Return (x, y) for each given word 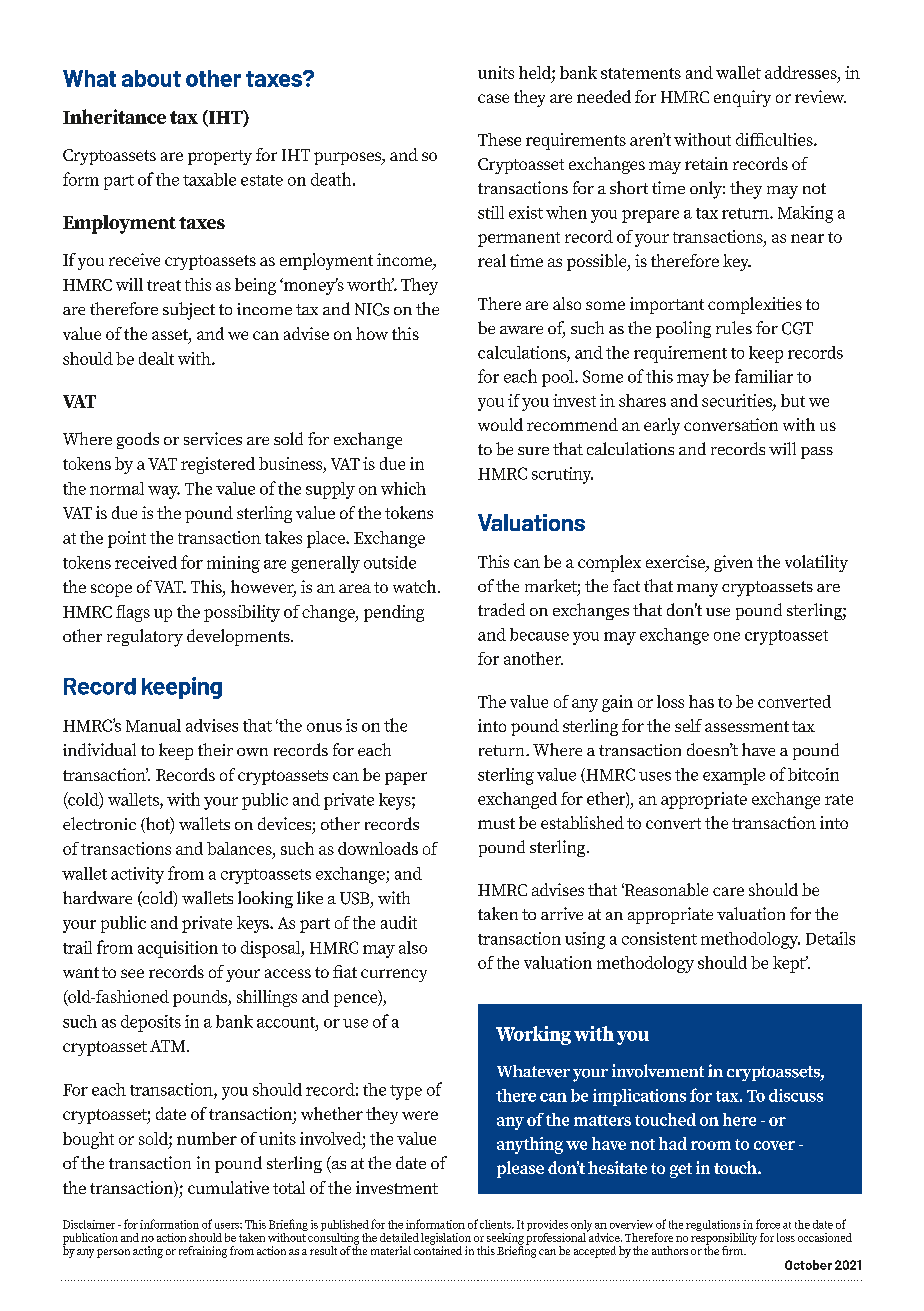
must (496, 823)
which (403, 488)
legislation (446, 1240)
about (151, 78)
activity (137, 875)
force (768, 1224)
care (728, 891)
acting (148, 1252)
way (164, 492)
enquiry (742, 98)
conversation (731, 424)
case (493, 98)
